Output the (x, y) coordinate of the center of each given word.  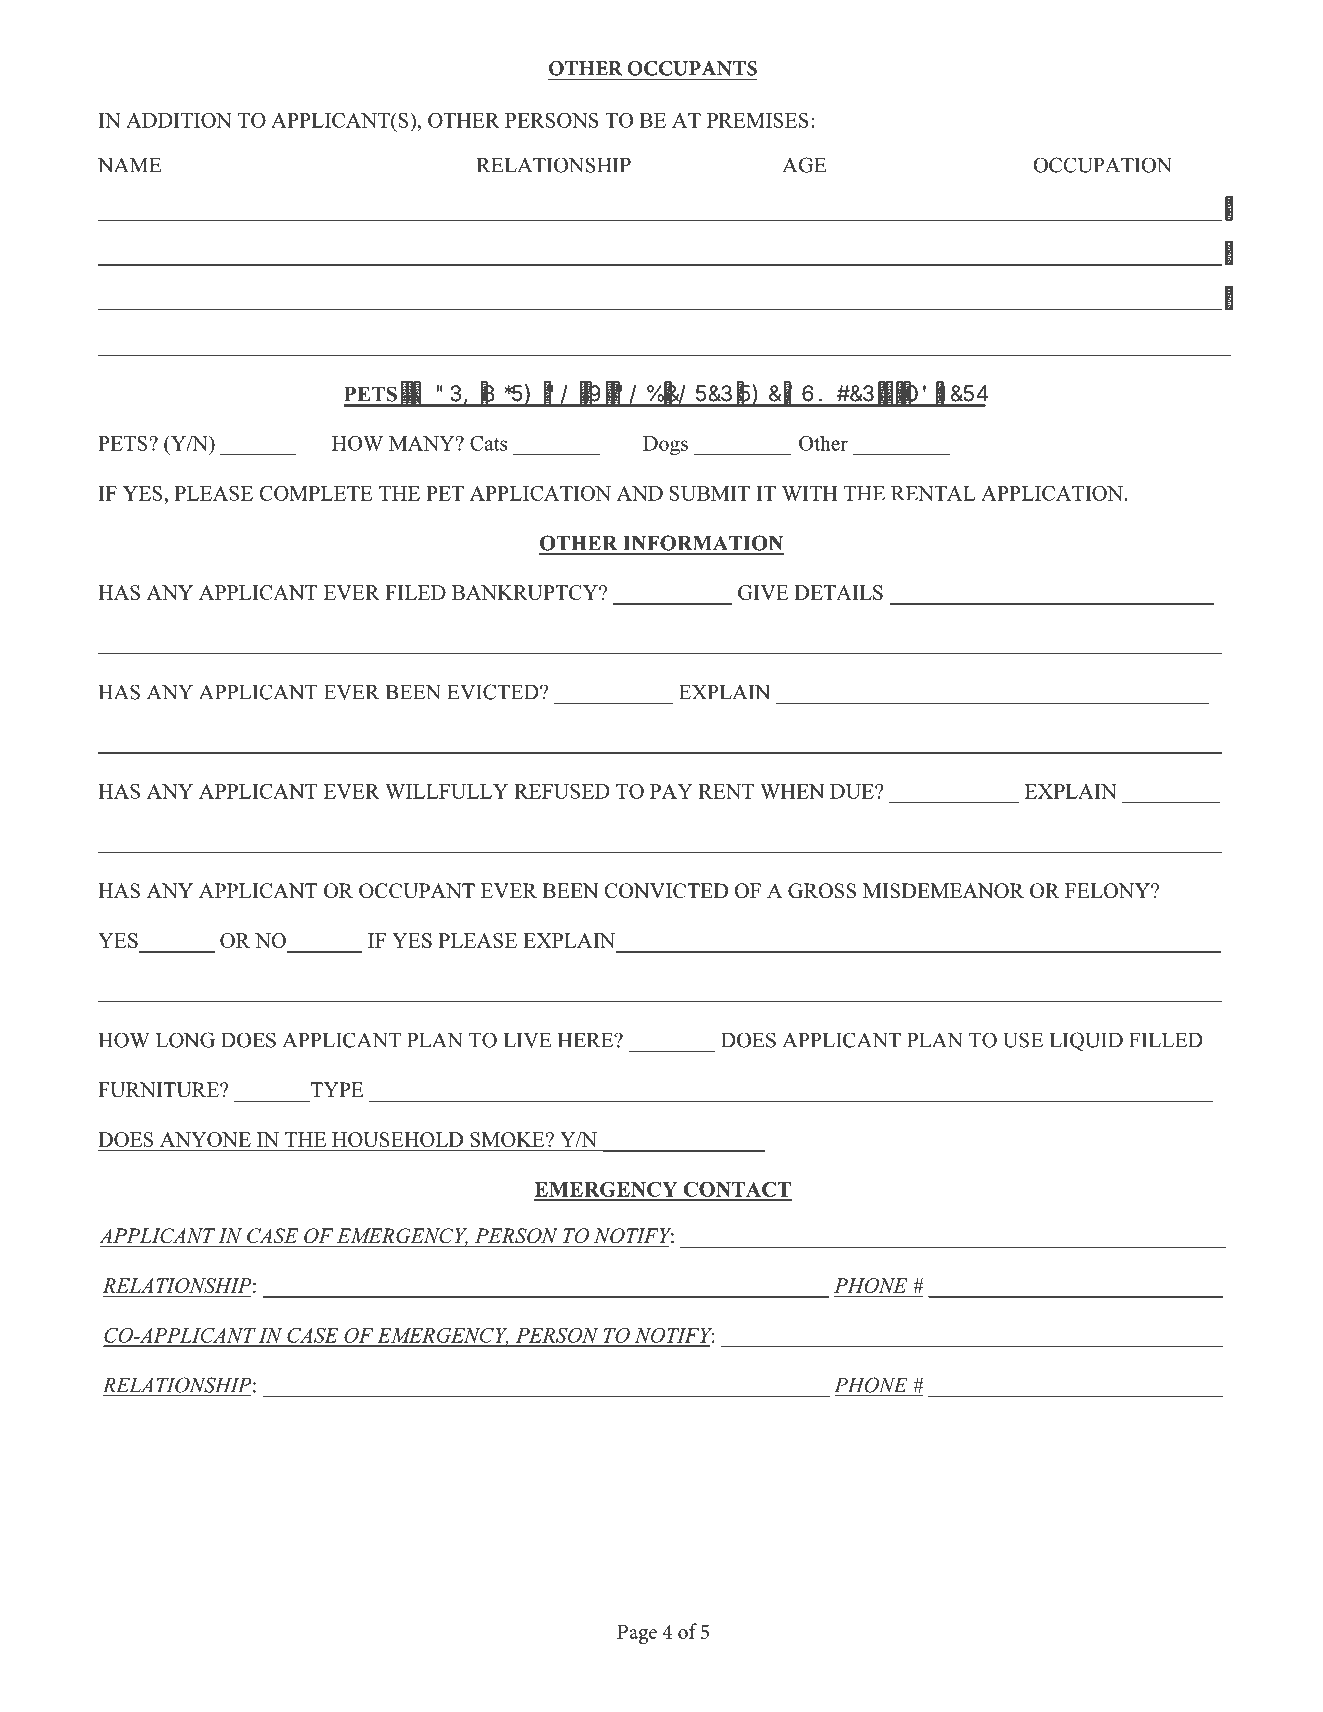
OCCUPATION (1103, 165)
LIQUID (1086, 1042)
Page (637, 1634)
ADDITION (179, 120)
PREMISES (758, 120)
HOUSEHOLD (397, 1139)
